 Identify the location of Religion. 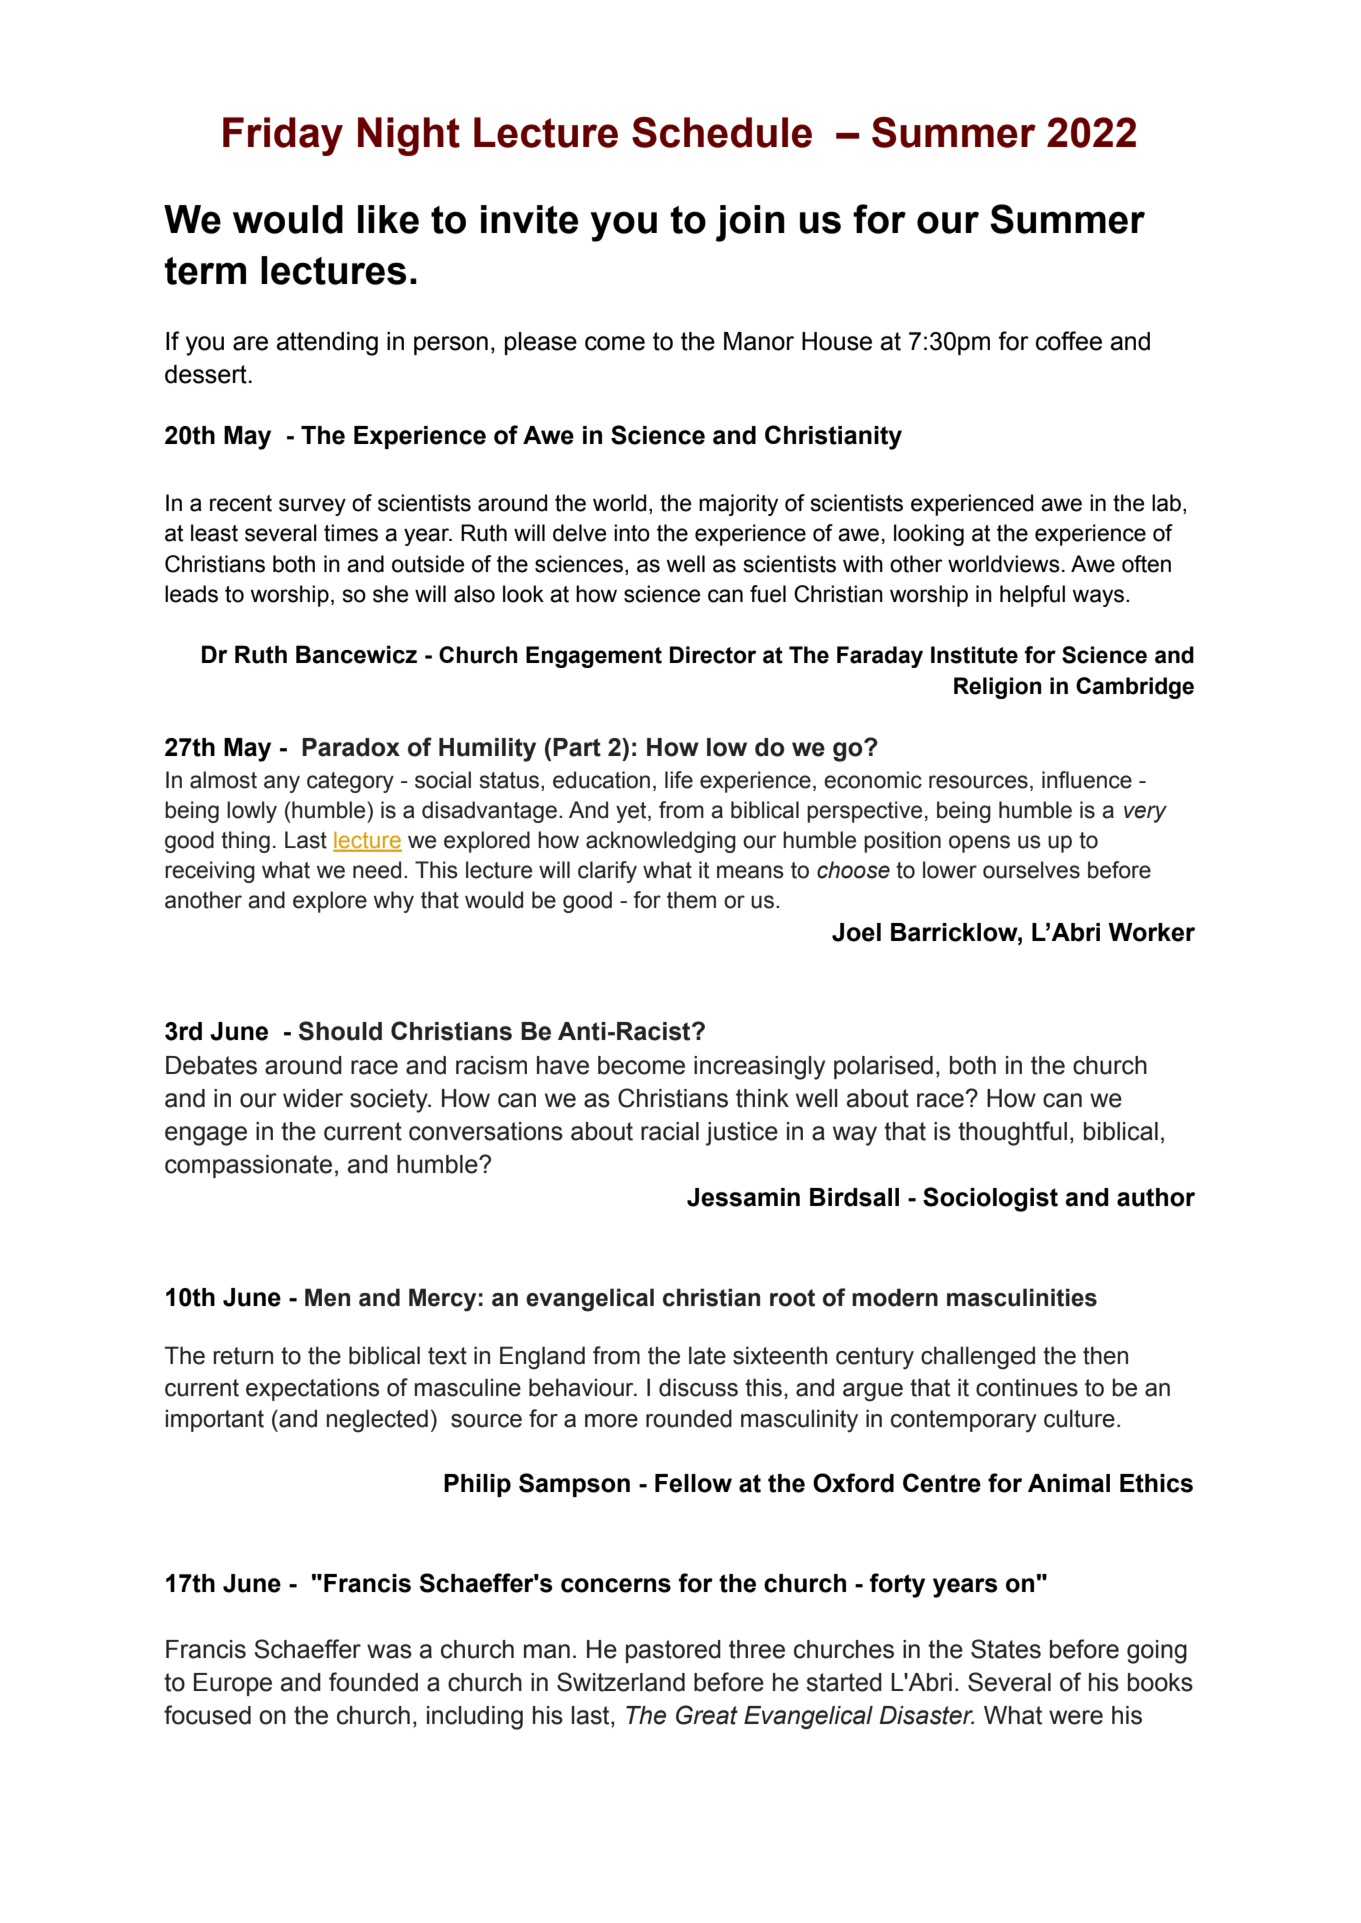
(998, 688).
